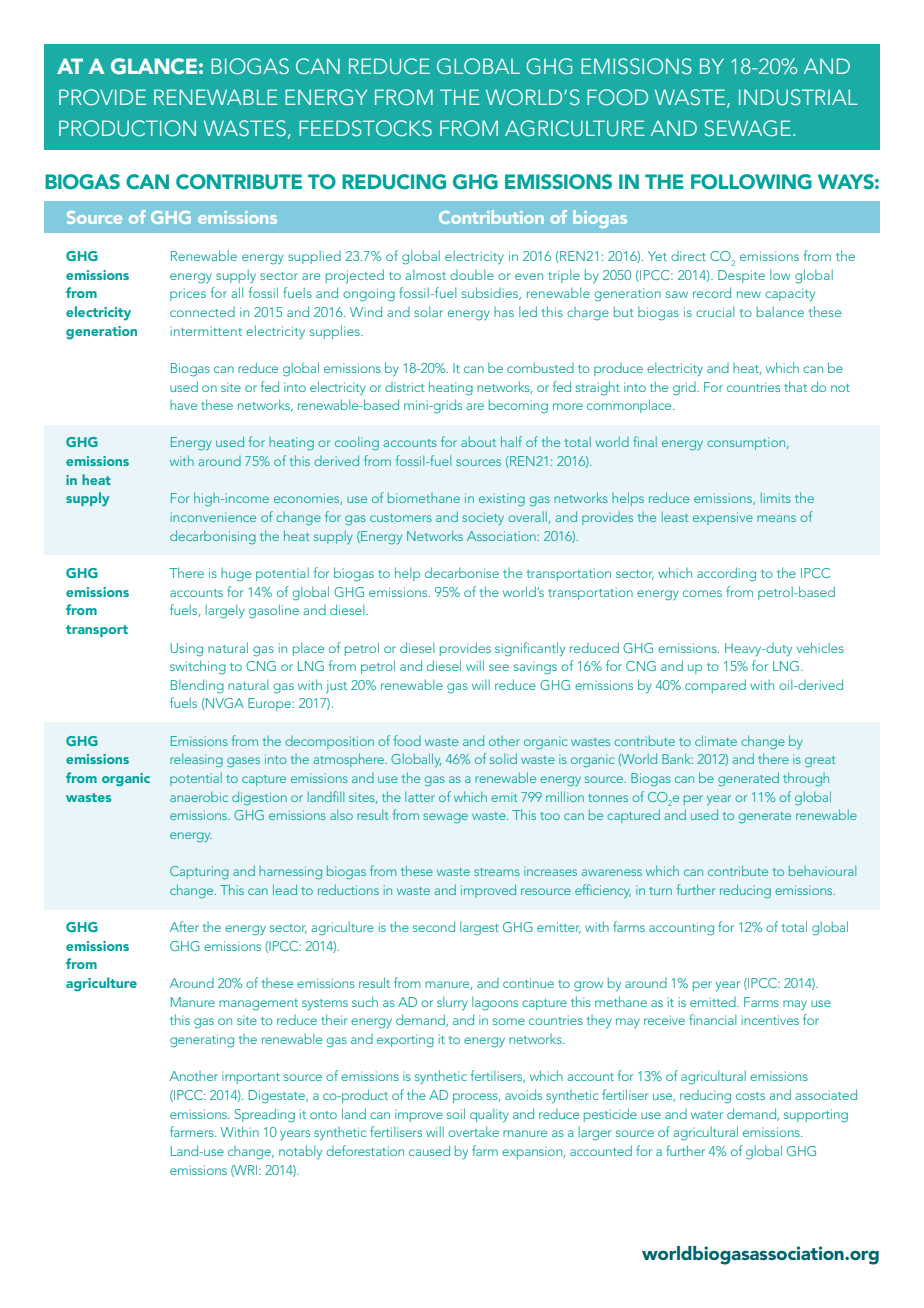 Image resolution: width=924 pixels, height=1308 pixels. Describe the element at coordinates (365, 128) in the image. I see `feedstocks` at that location.
